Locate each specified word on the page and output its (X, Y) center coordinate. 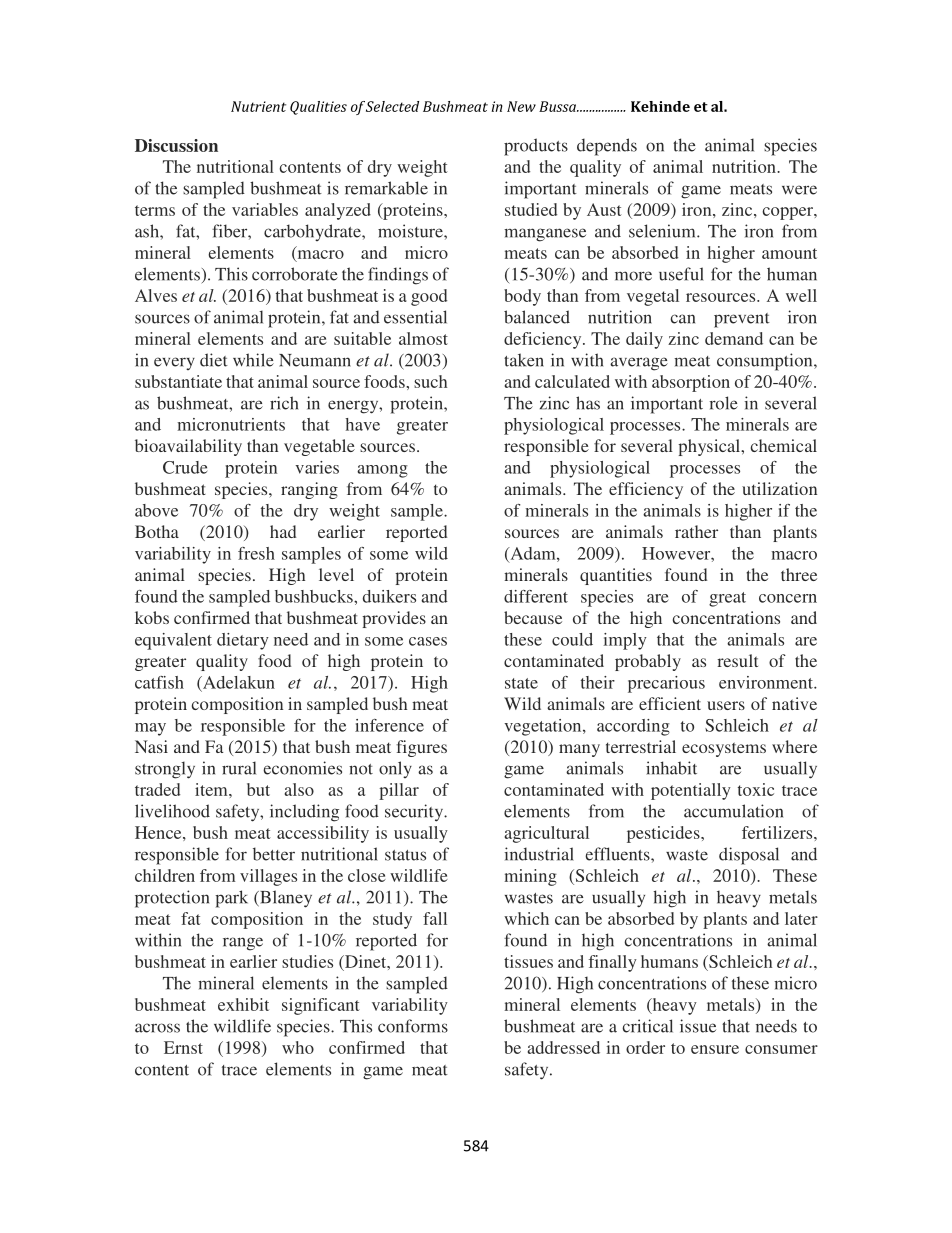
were (799, 190)
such (430, 381)
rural (239, 768)
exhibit (243, 1004)
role (723, 403)
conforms (413, 1026)
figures (421, 748)
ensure (715, 1049)
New (521, 106)
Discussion (176, 145)
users (726, 705)
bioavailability (188, 447)
